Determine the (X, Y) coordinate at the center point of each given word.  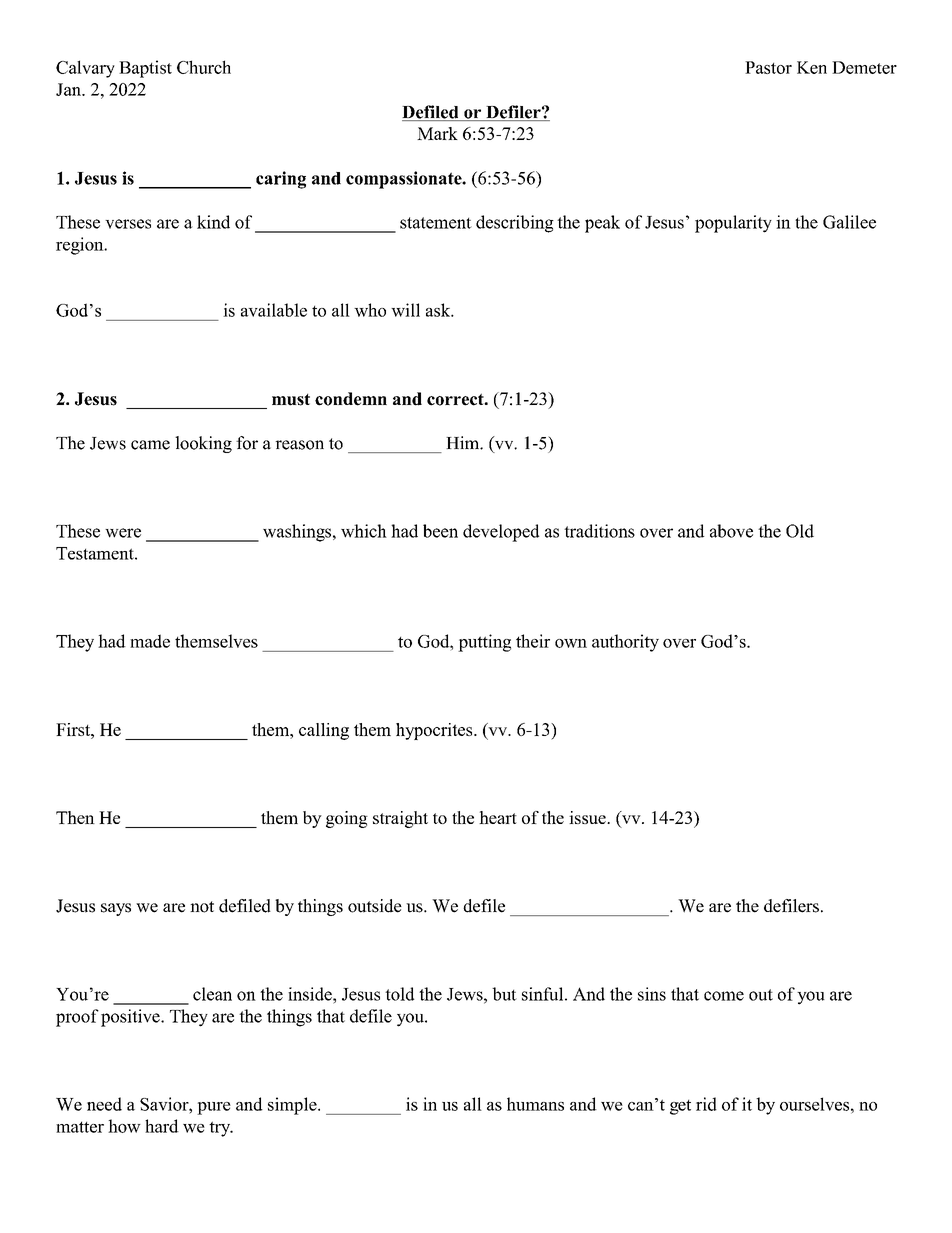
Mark (437, 133)
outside (375, 906)
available (274, 310)
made (150, 641)
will (405, 310)
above (731, 531)
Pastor (768, 67)
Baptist (145, 69)
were (123, 533)
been (440, 531)
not (202, 907)
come (724, 996)
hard (162, 1126)
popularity (733, 224)
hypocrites (435, 731)
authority (625, 643)
